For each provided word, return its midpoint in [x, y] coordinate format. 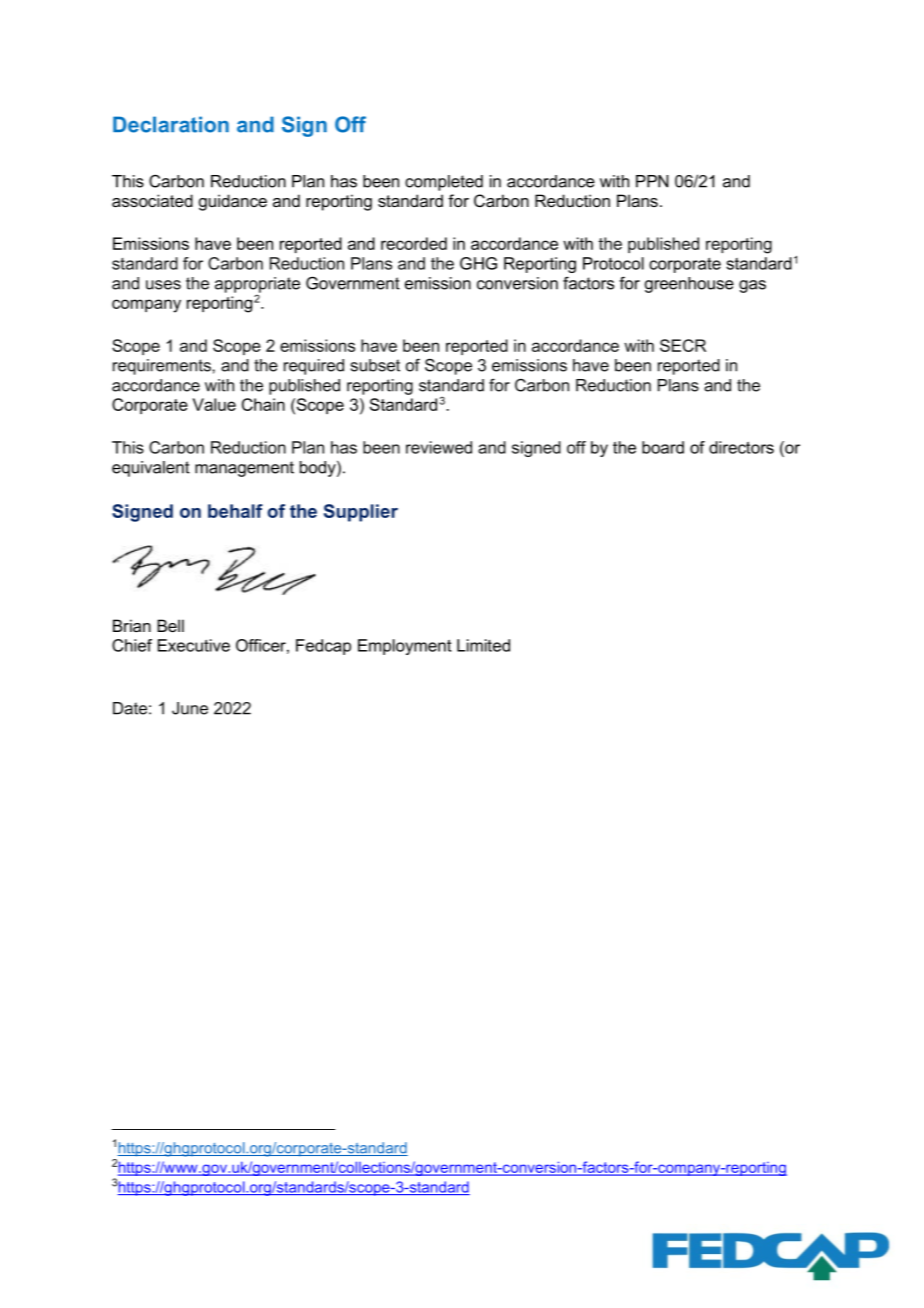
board [663, 447]
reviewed [439, 447]
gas [752, 286]
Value [214, 404]
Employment [405, 647]
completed [444, 183]
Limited [483, 645]
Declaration [171, 124]
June [190, 708]
